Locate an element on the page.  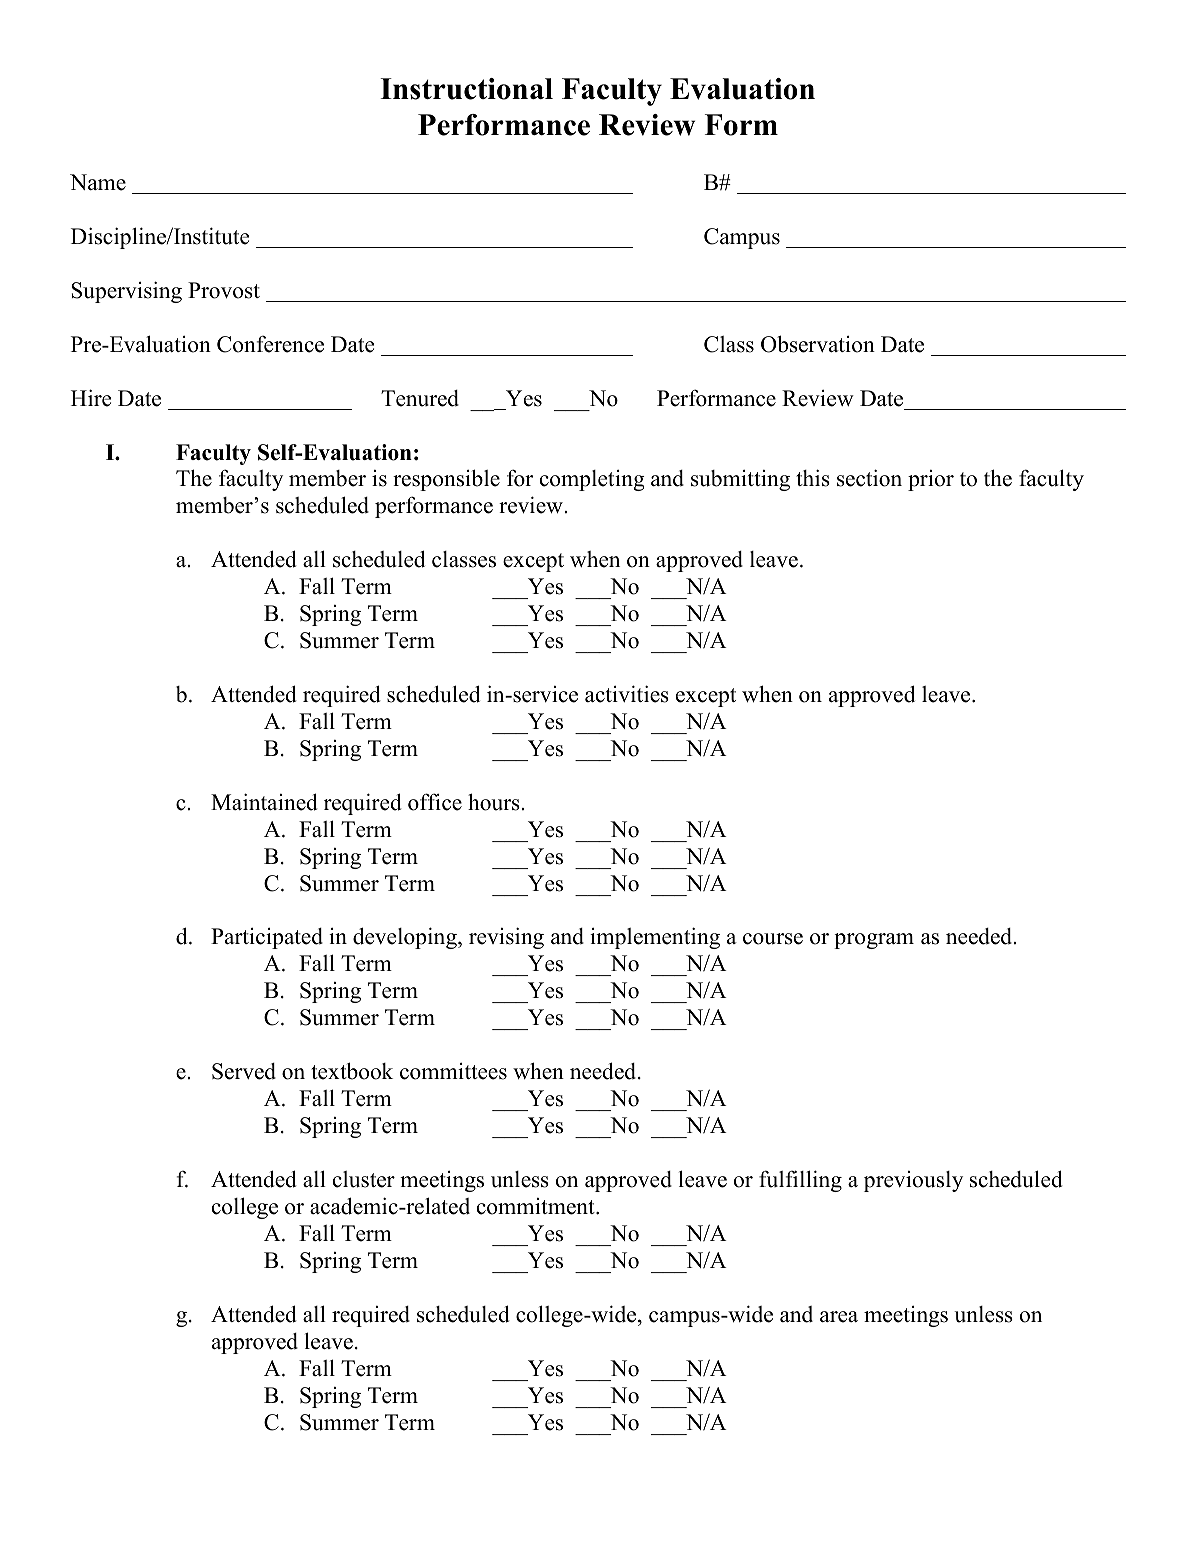
Maintained is located at coordinates (264, 802).
